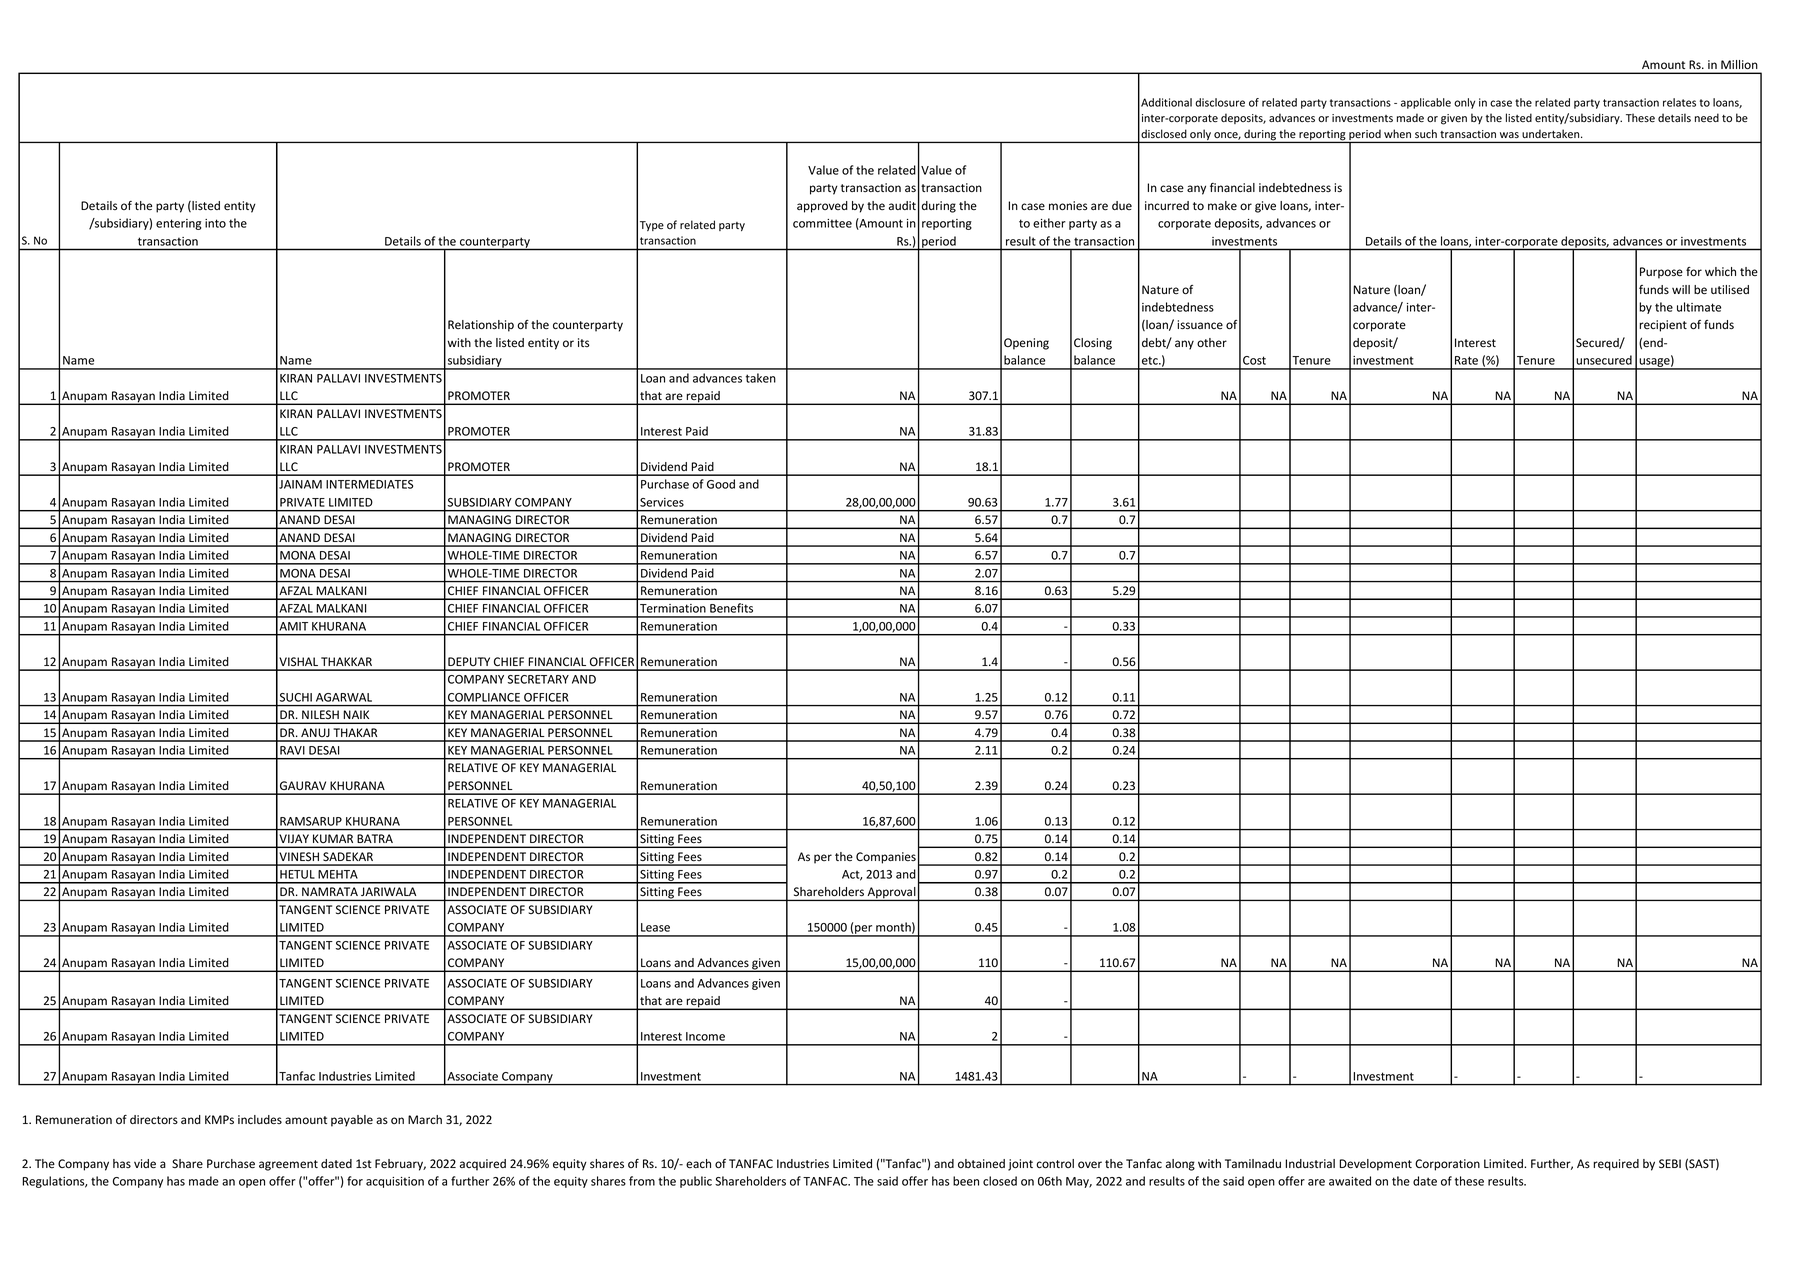 Image resolution: width=1802 pixels, height=1274 pixels. Describe the element at coordinates (352, 1121) in the screenshot. I see `payable` at that location.
